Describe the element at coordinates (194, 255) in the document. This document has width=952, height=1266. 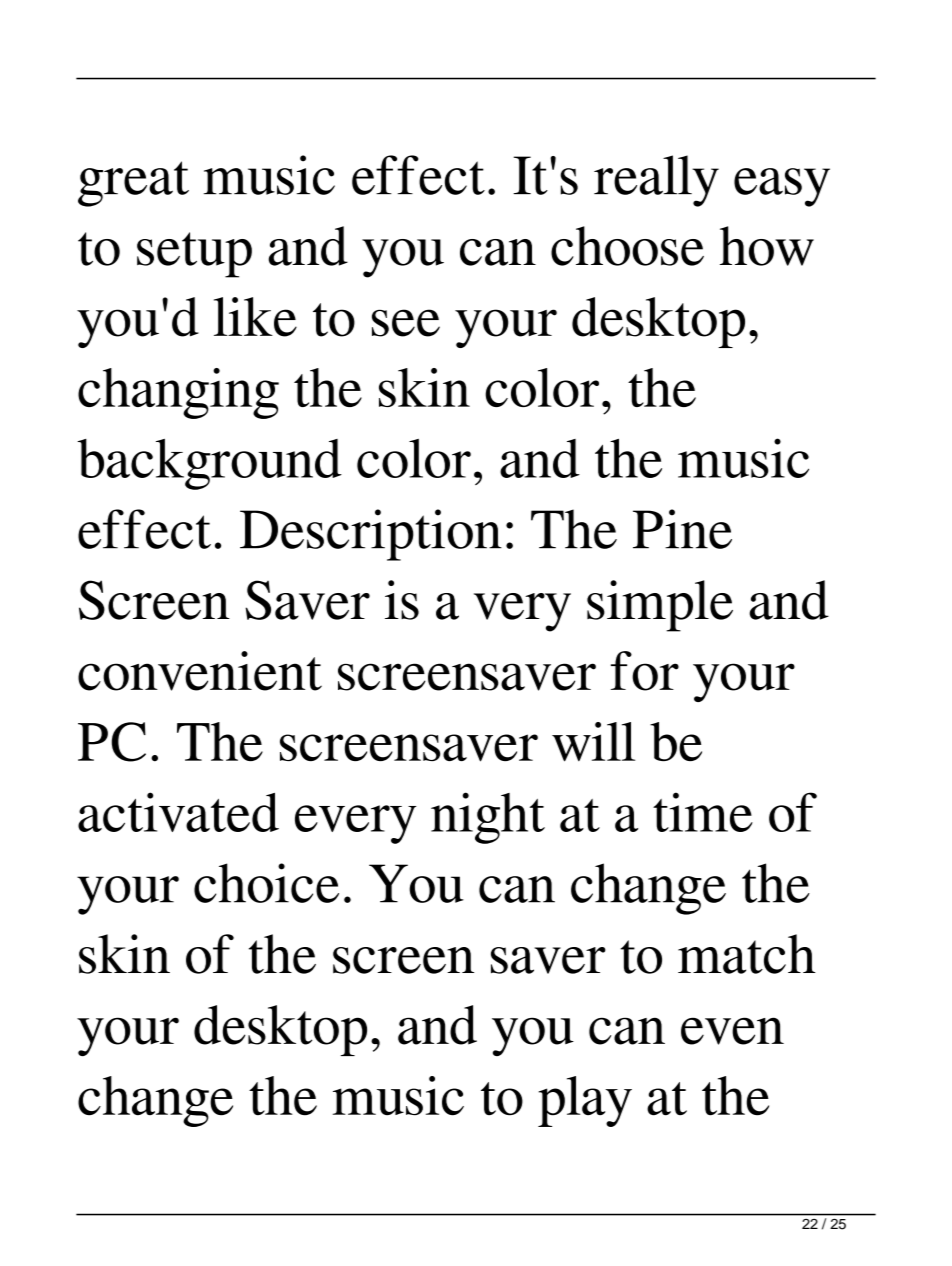
I see `setup` at that location.
